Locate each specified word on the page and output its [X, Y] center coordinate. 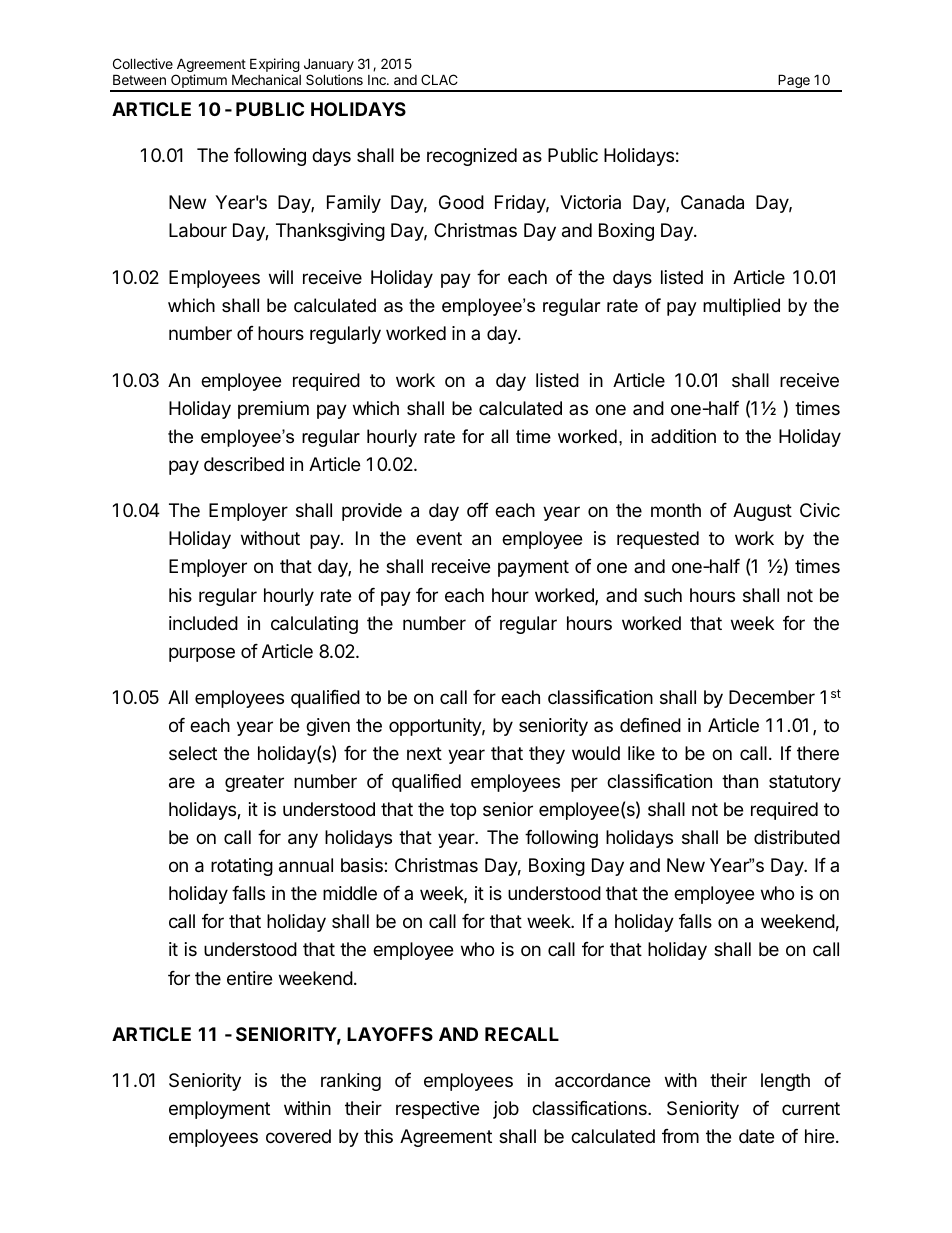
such [663, 595]
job [506, 1110]
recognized [472, 157]
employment [219, 1110]
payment [533, 568]
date [756, 1136]
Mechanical [266, 79]
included [203, 623]
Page [794, 82]
